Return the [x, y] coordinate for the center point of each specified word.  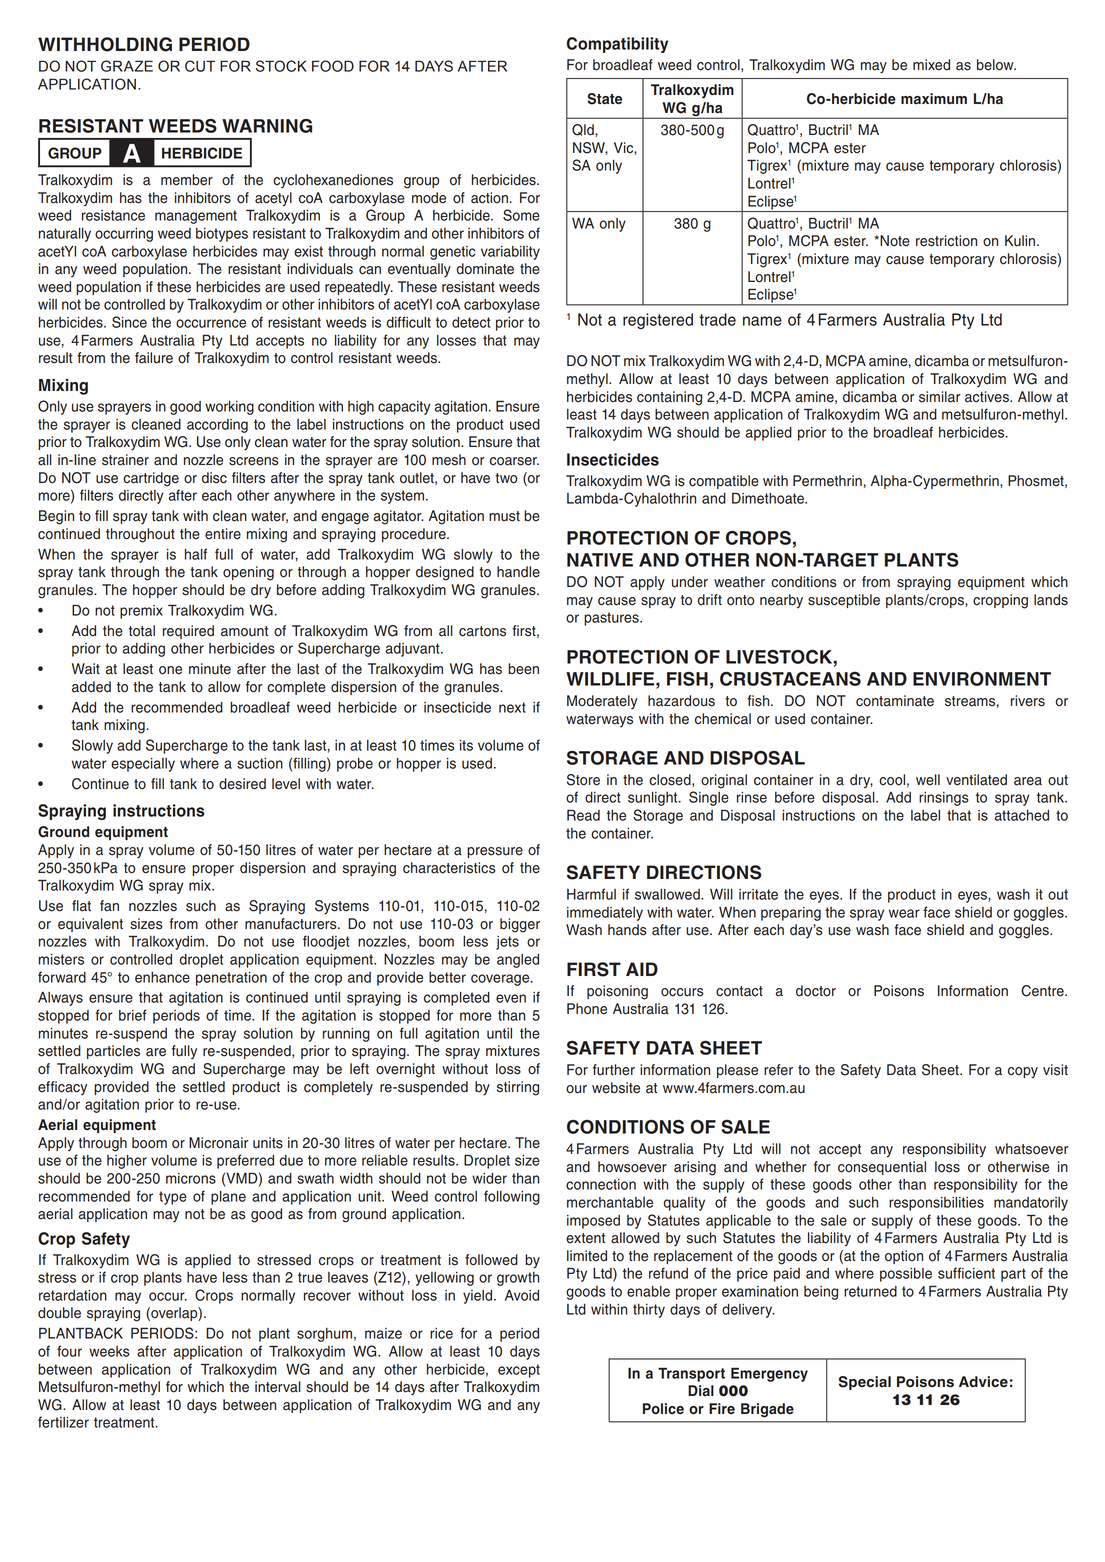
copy [1023, 1073]
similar [940, 397]
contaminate [895, 701]
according [217, 426]
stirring [518, 1088]
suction [260, 763]
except [519, 1371]
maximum [934, 99]
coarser [514, 461]
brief [132, 1015]
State [604, 99]
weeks [109, 1351]
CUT [200, 66]
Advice [983, 1382]
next [512, 707]
